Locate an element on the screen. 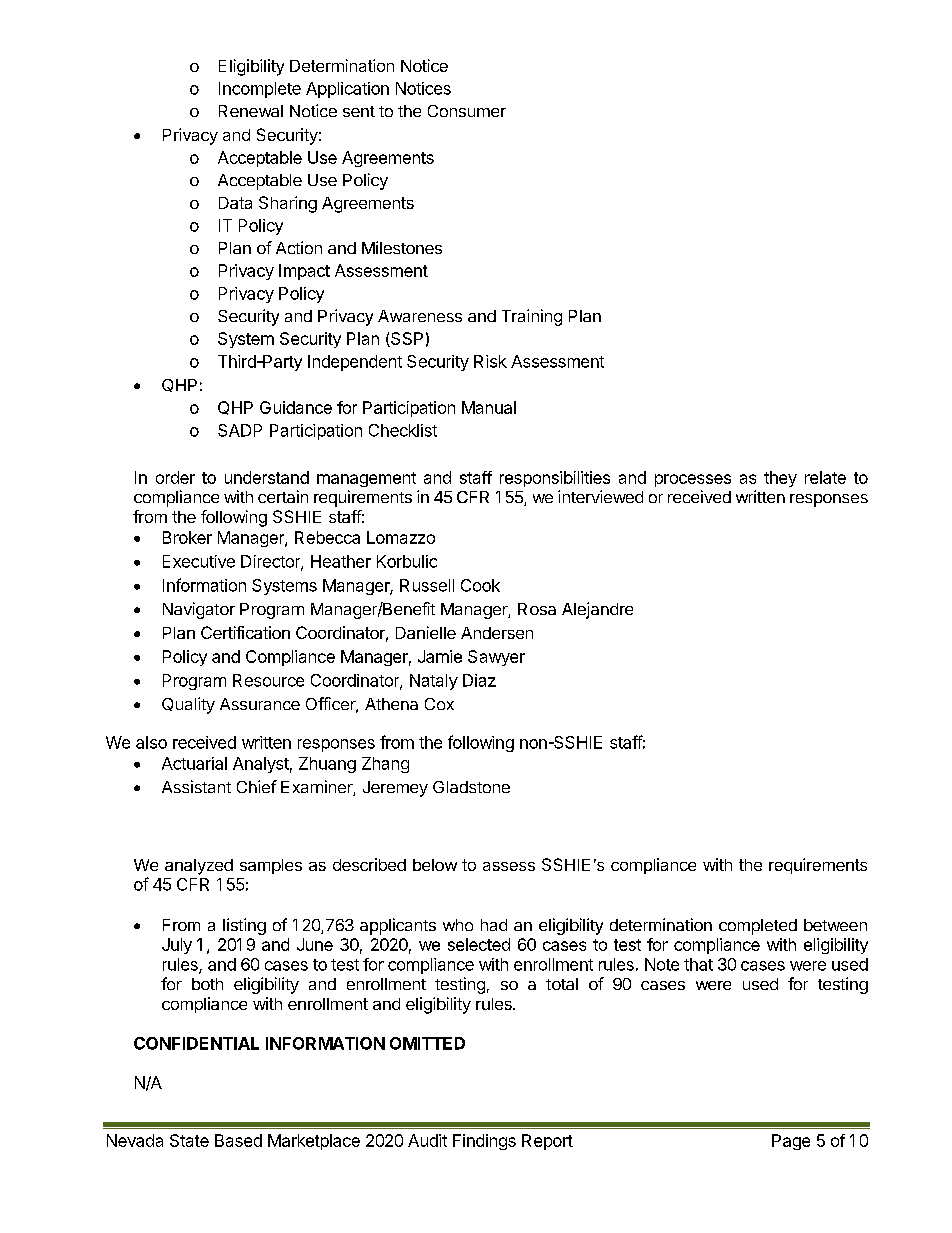 The height and width of the screenshot is (1233, 952). Based is located at coordinates (238, 1140).
